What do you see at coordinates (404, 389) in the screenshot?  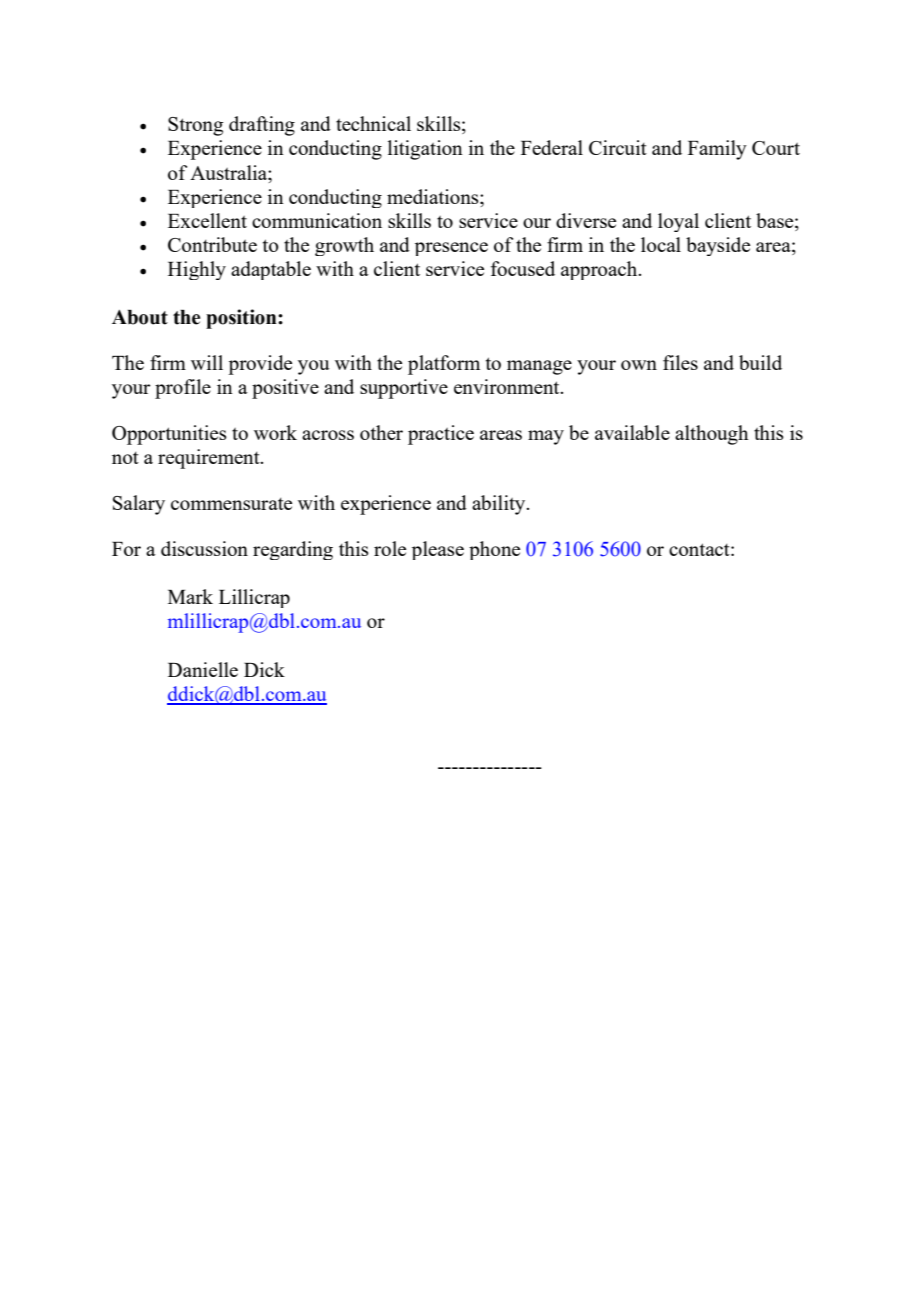 I see `supportive` at bounding box center [404, 389].
